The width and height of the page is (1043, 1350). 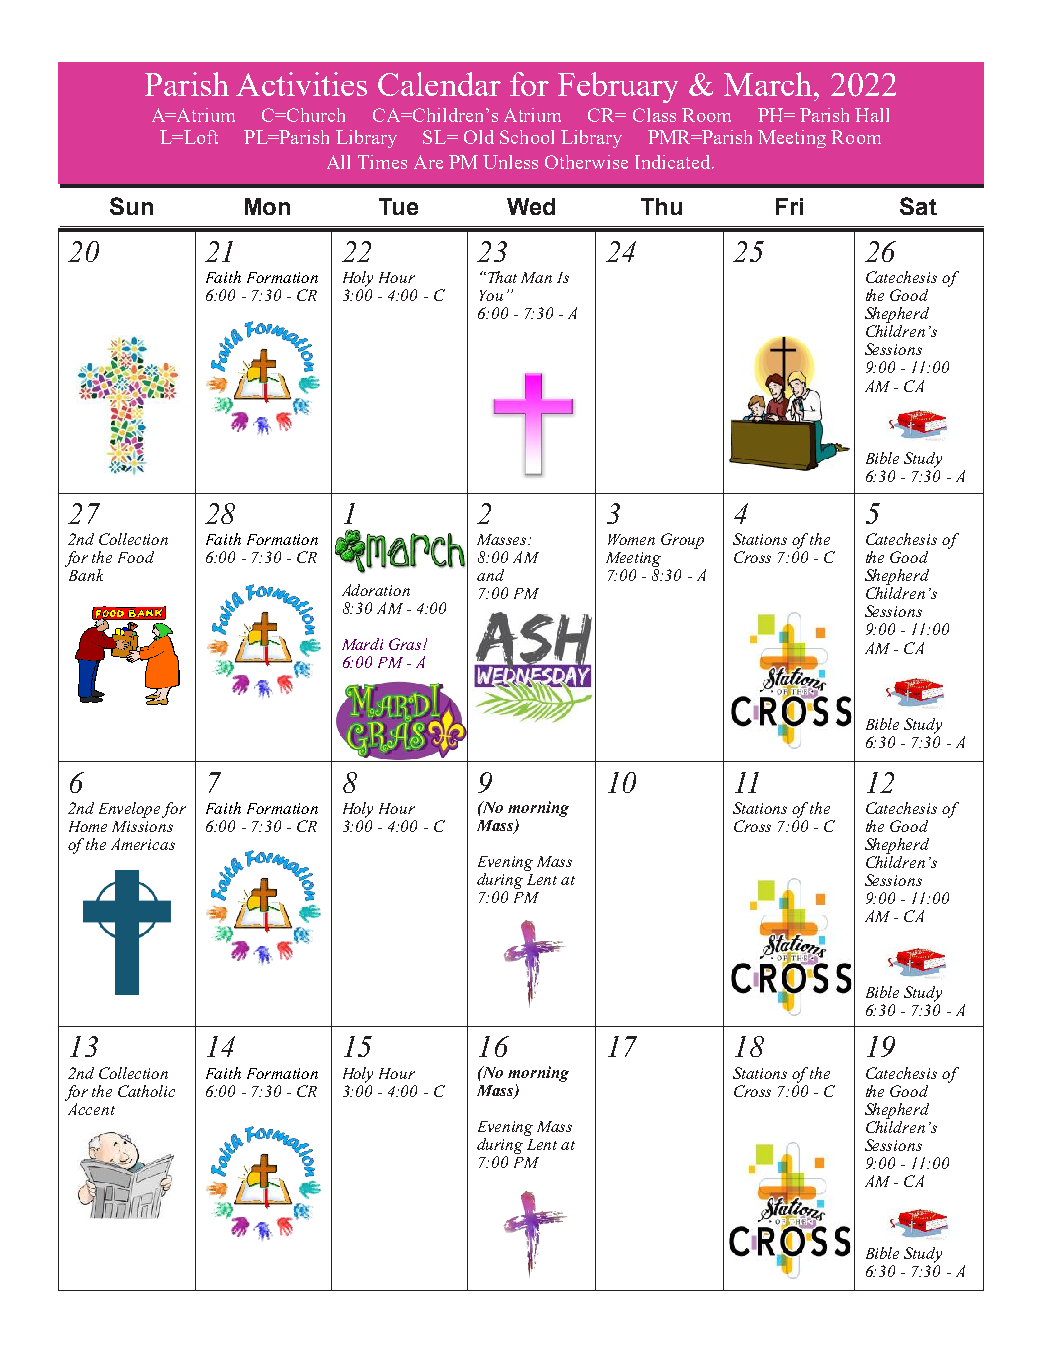 I want to click on and, so click(x=490, y=575).
